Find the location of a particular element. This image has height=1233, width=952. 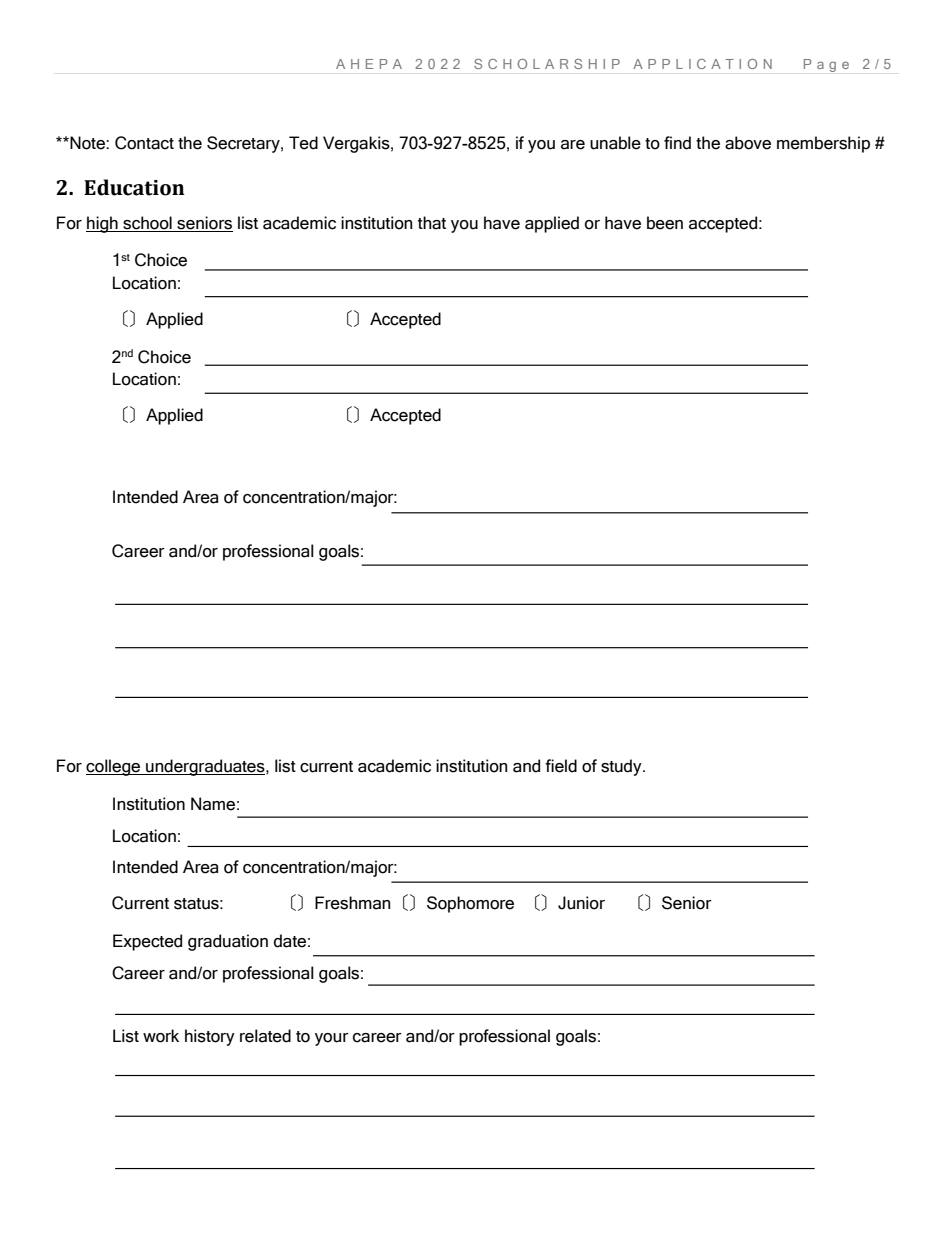

Education is located at coordinates (134, 187).
